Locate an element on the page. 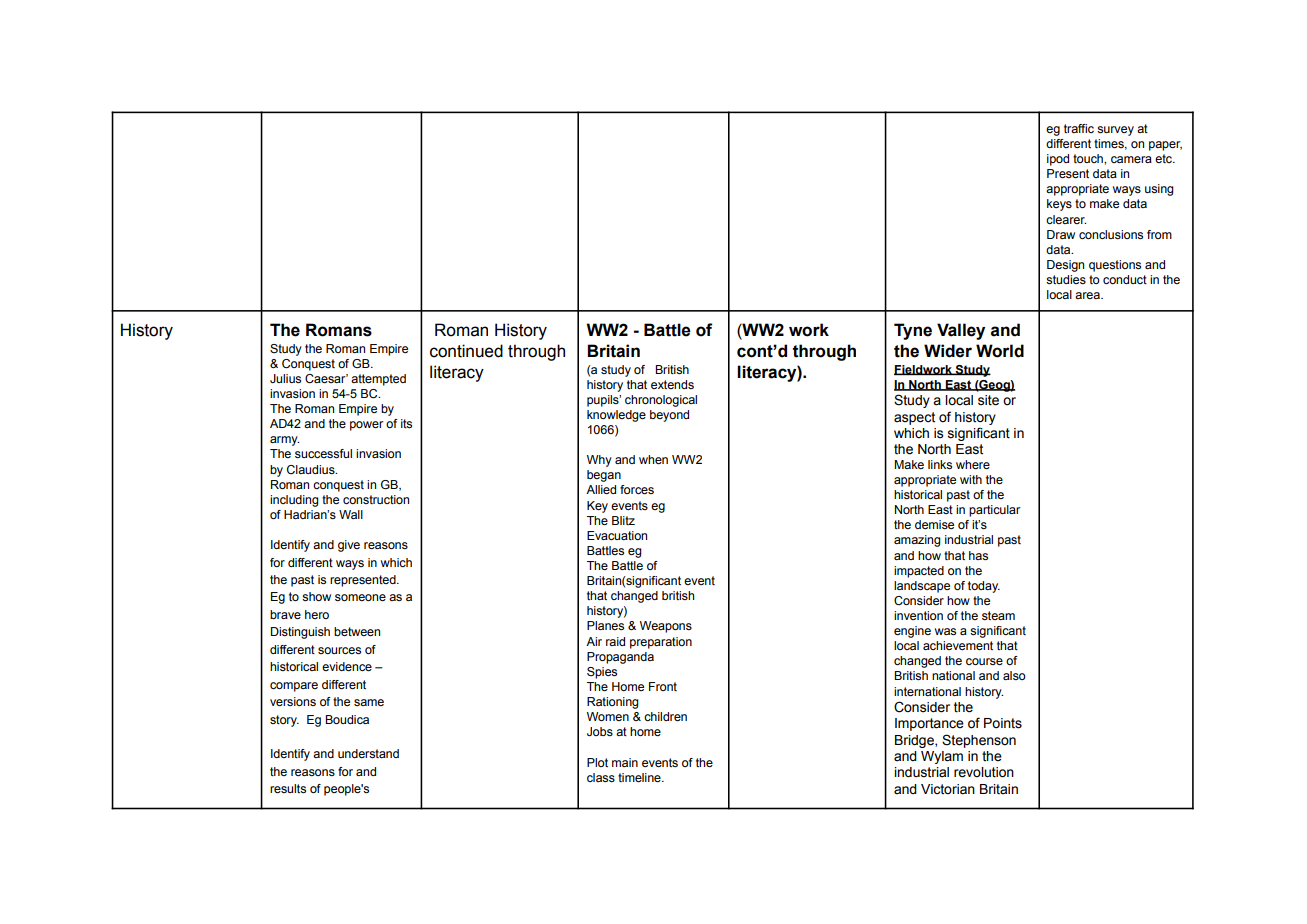 The height and width of the document is (924, 1307). touch is located at coordinates (1089, 158).
